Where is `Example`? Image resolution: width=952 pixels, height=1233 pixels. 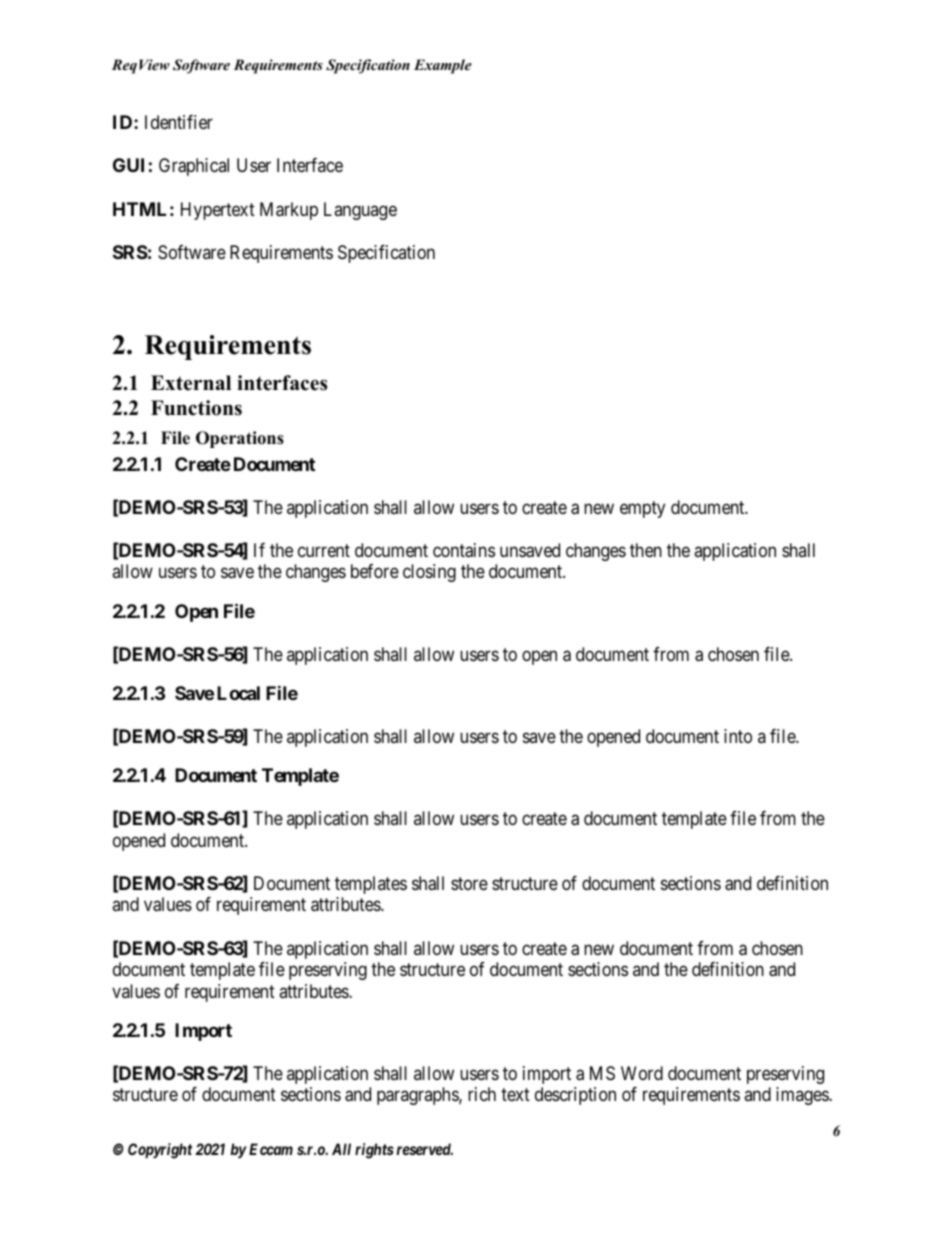 Example is located at coordinates (443, 66).
